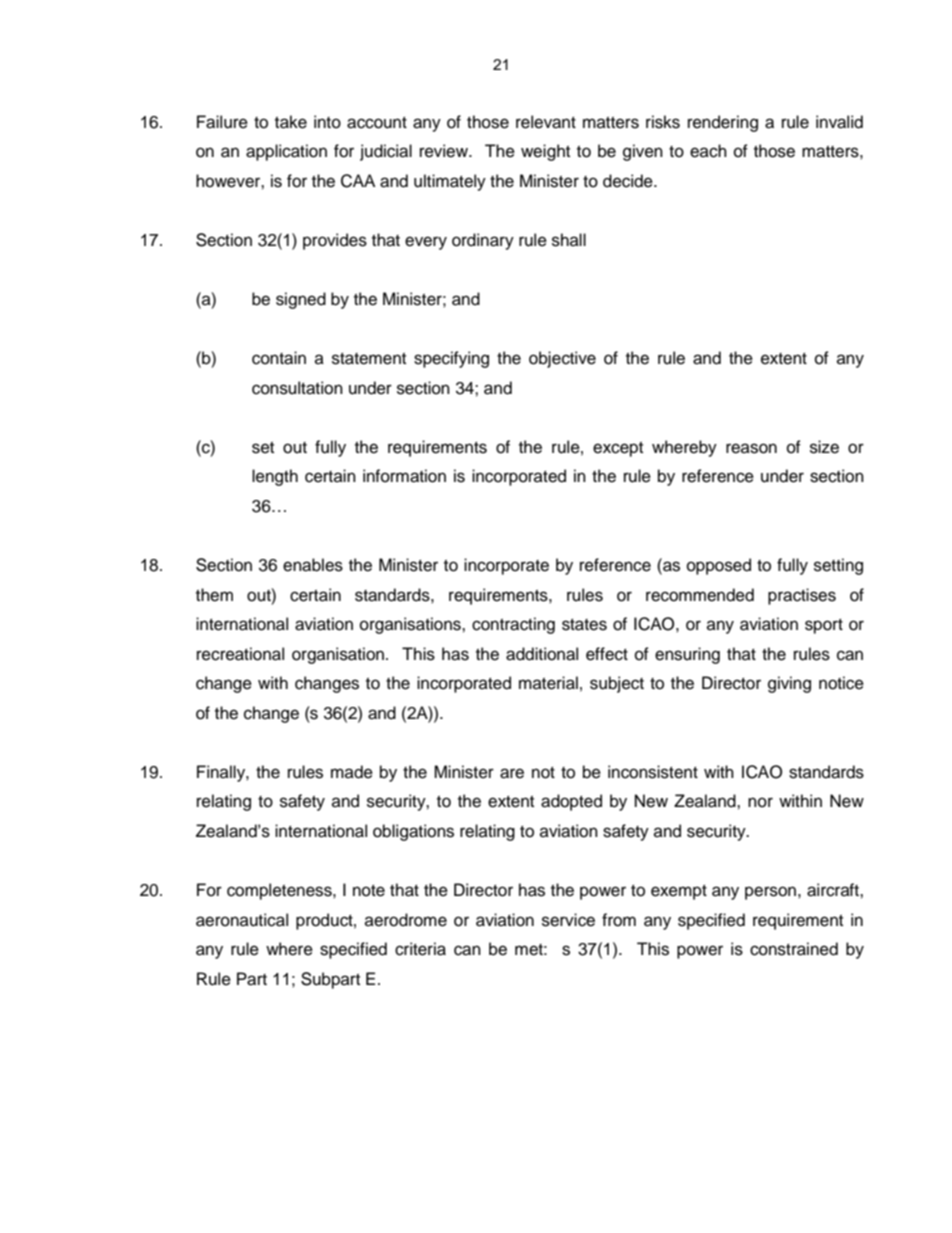  I want to click on rendering, so click(723, 123).
